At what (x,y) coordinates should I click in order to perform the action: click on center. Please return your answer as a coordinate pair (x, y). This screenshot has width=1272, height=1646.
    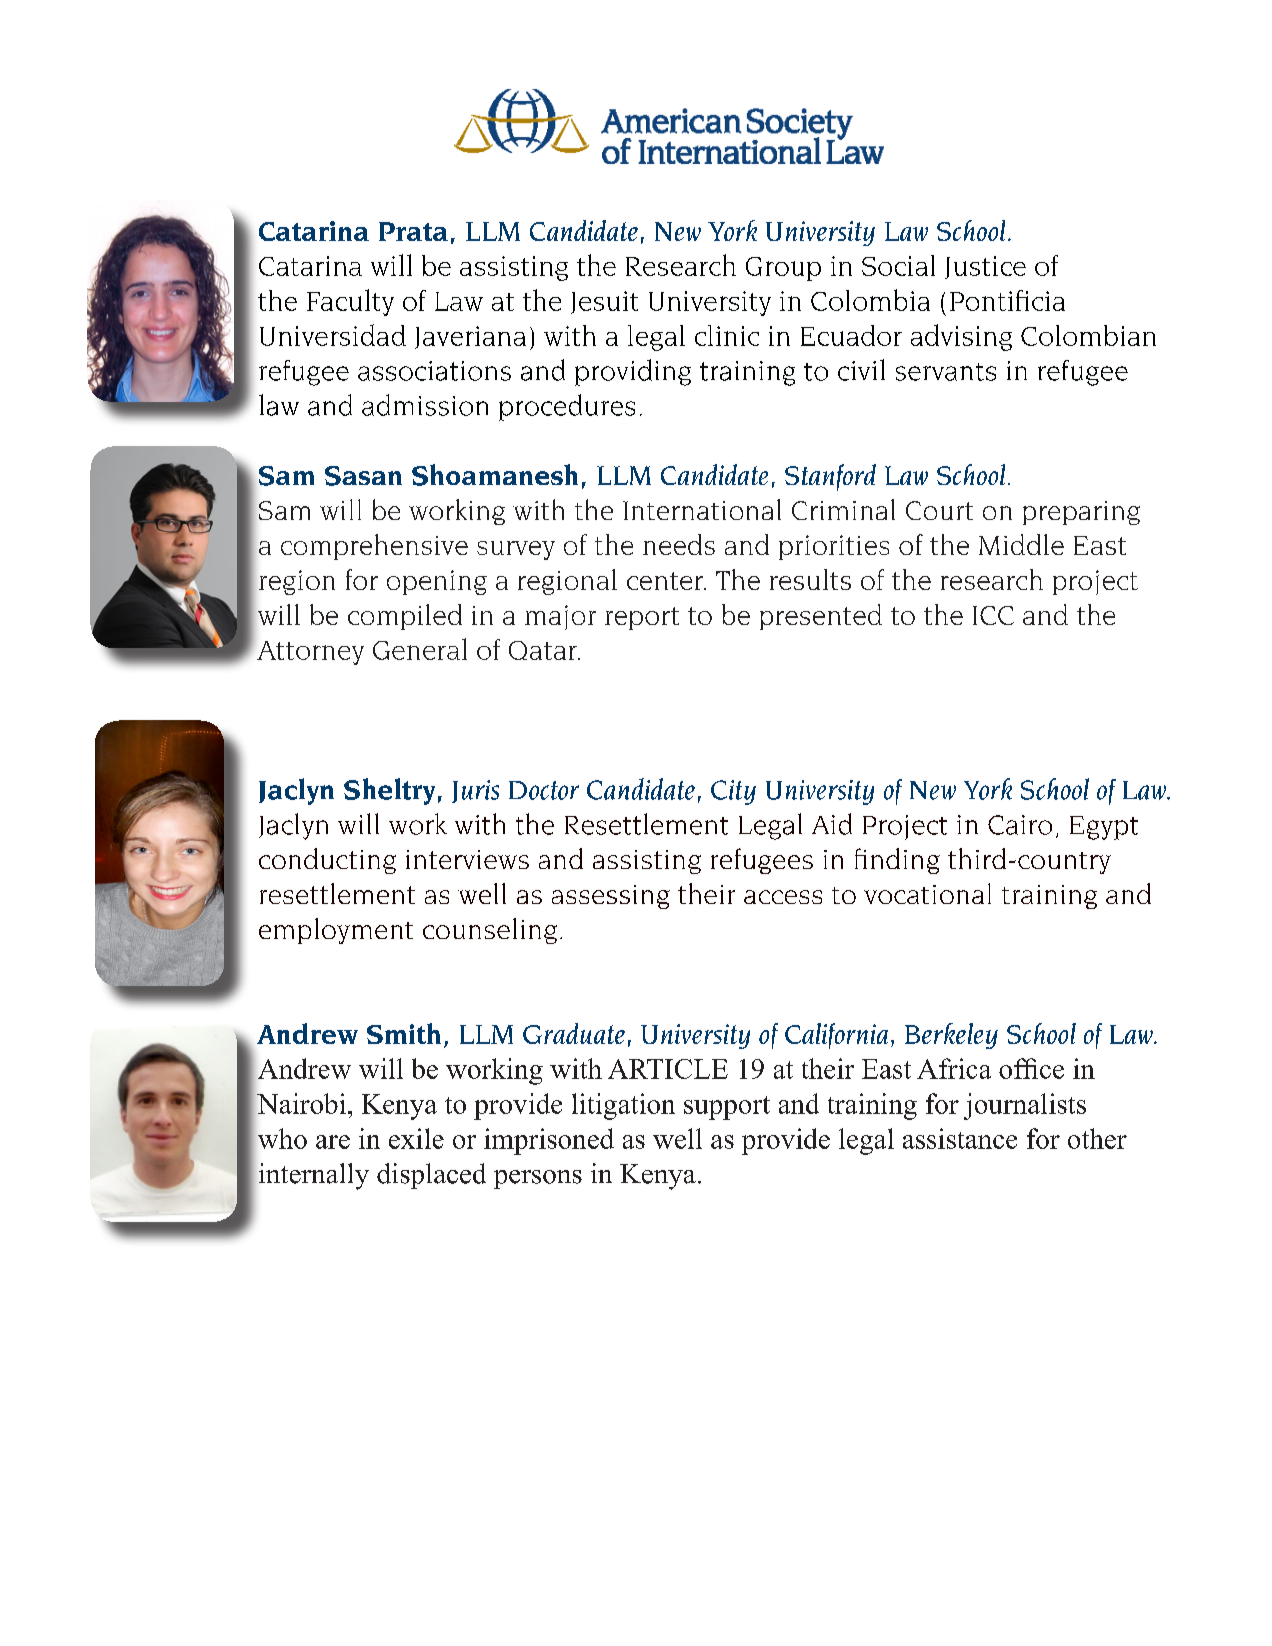
    Looking at the image, I should click on (666, 581).
